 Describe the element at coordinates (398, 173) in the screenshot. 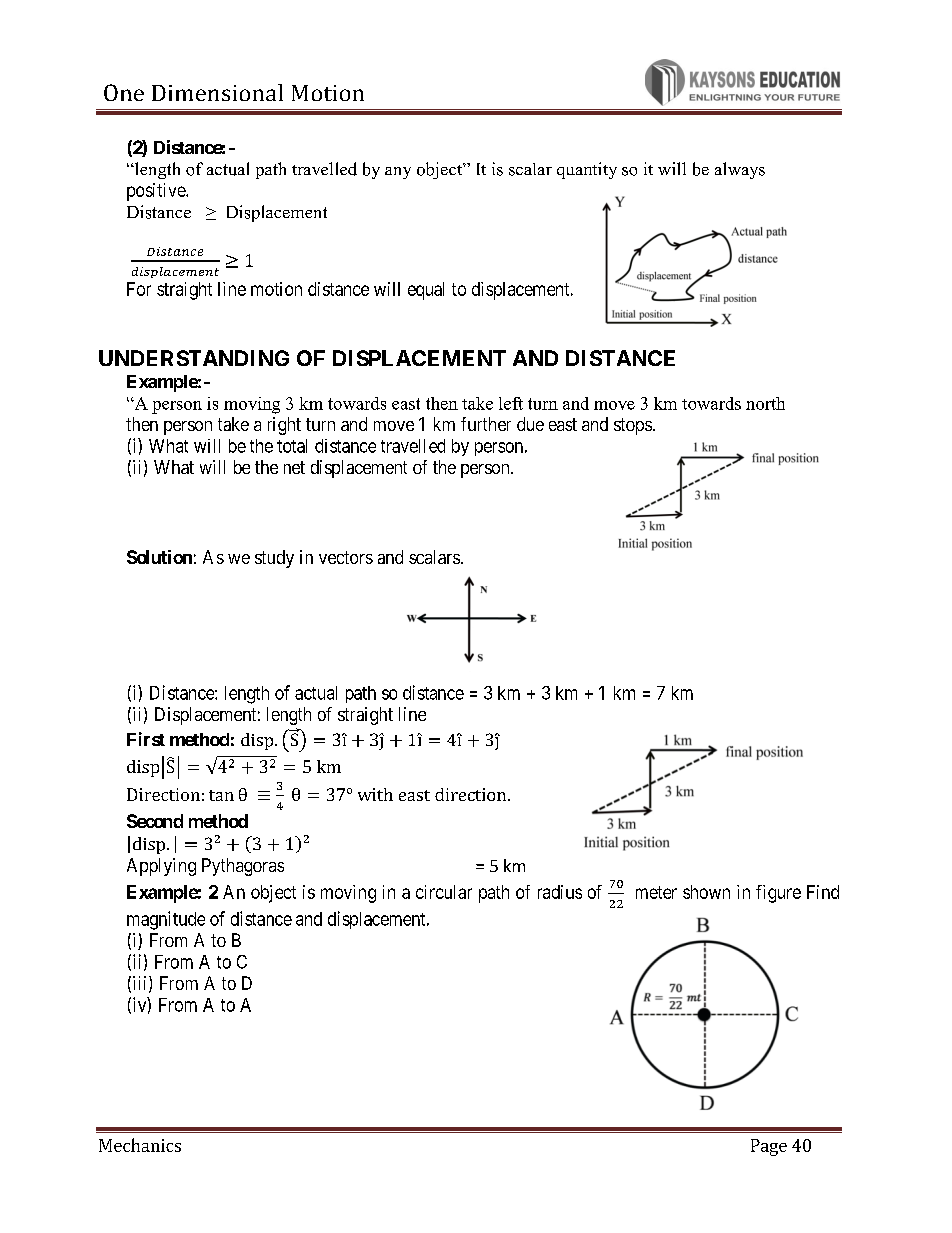

I see `any` at that location.
